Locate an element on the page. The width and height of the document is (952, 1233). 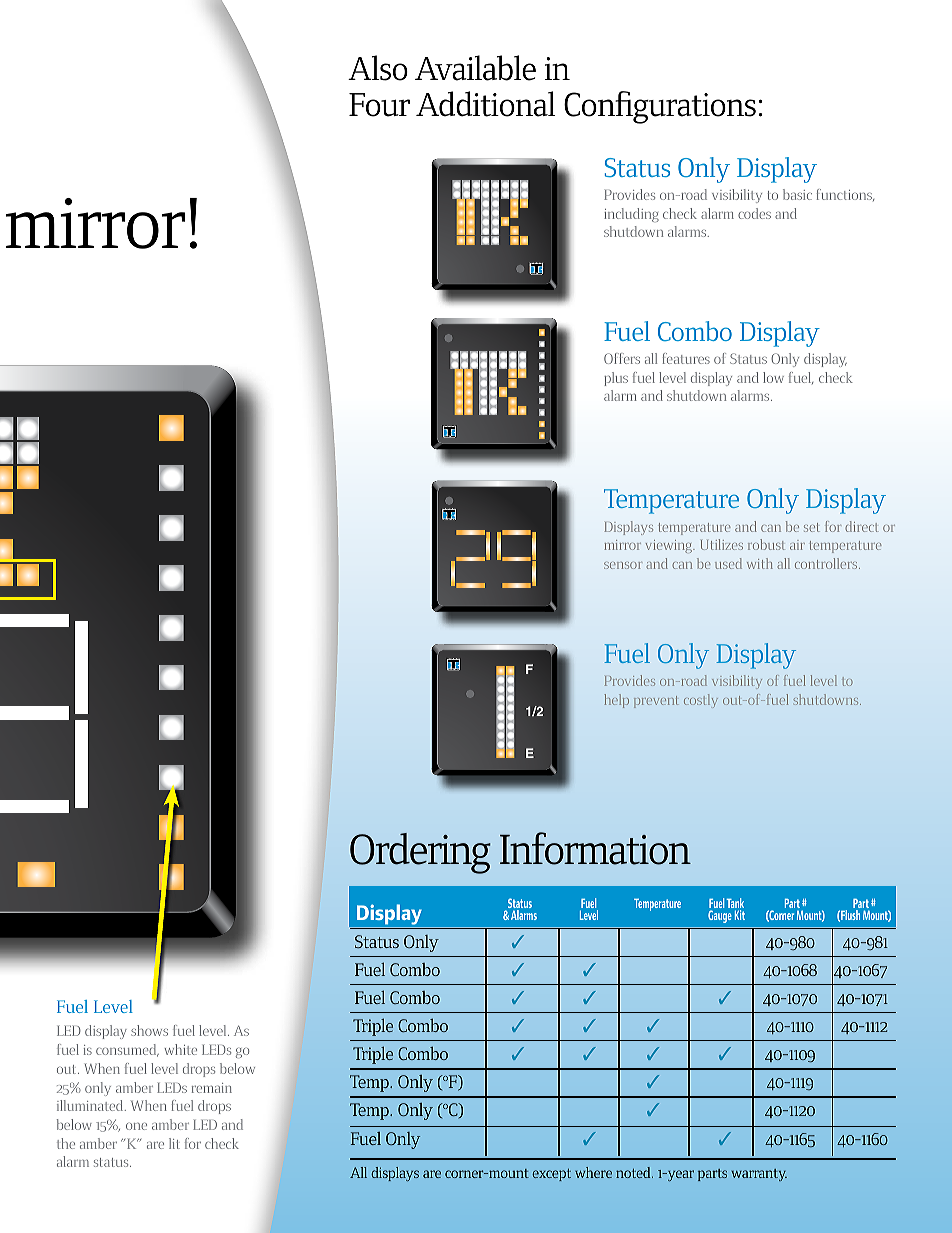
Offers is located at coordinates (622, 358).
